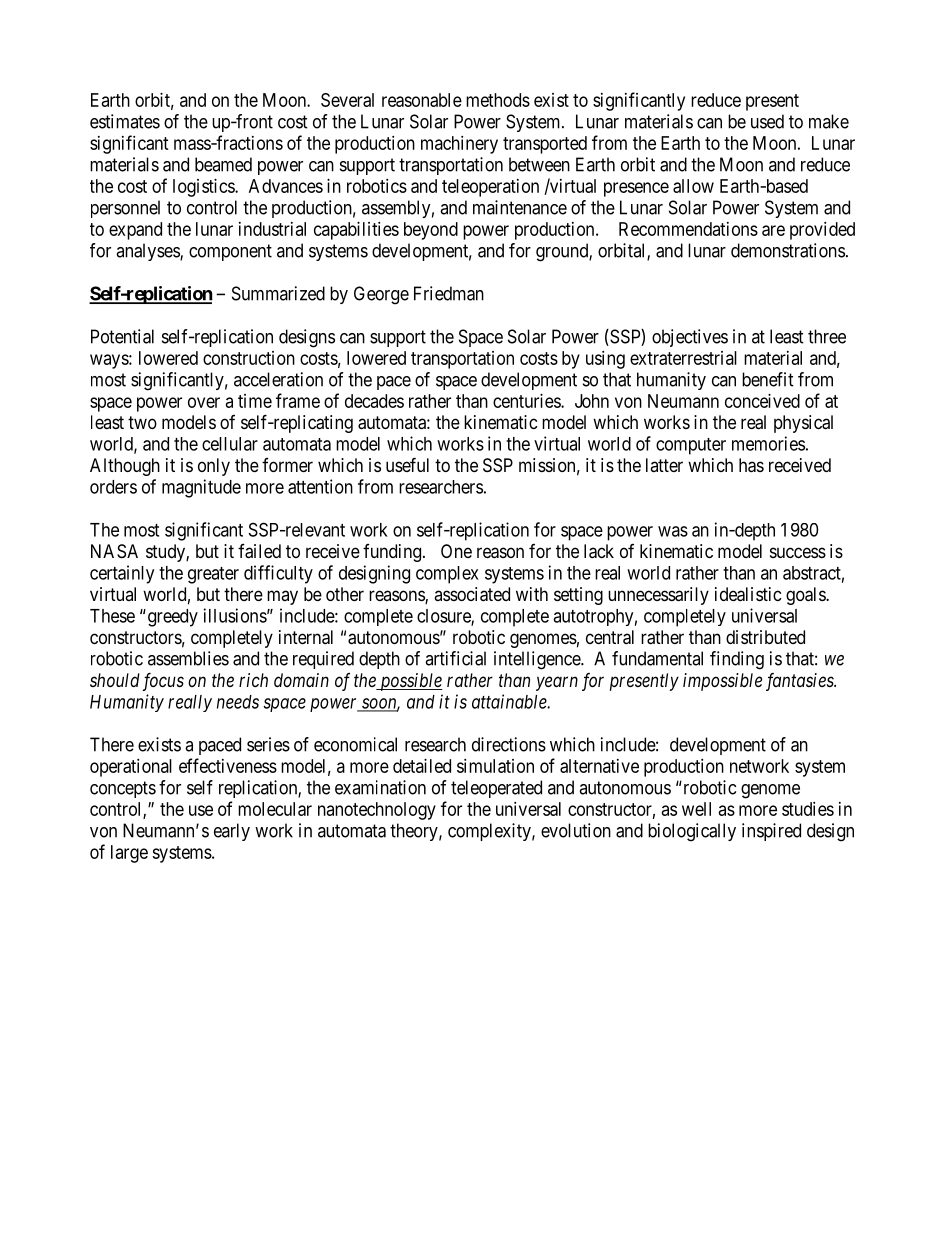 This screenshot has height=1233, width=952. What do you see at coordinates (377, 811) in the screenshot?
I see `nanotechnology` at bounding box center [377, 811].
